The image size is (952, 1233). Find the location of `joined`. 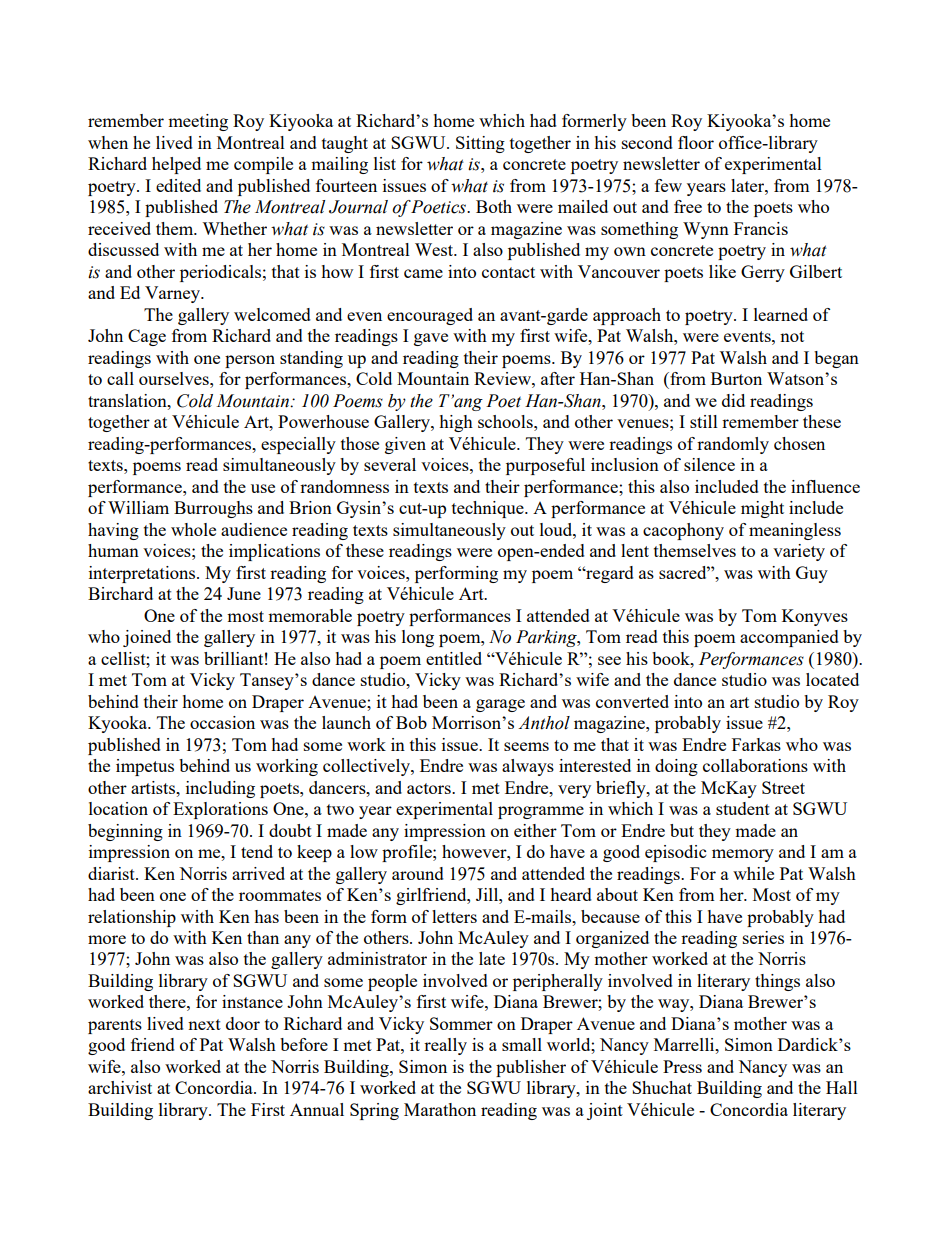

joined is located at coordinates (147, 638).
